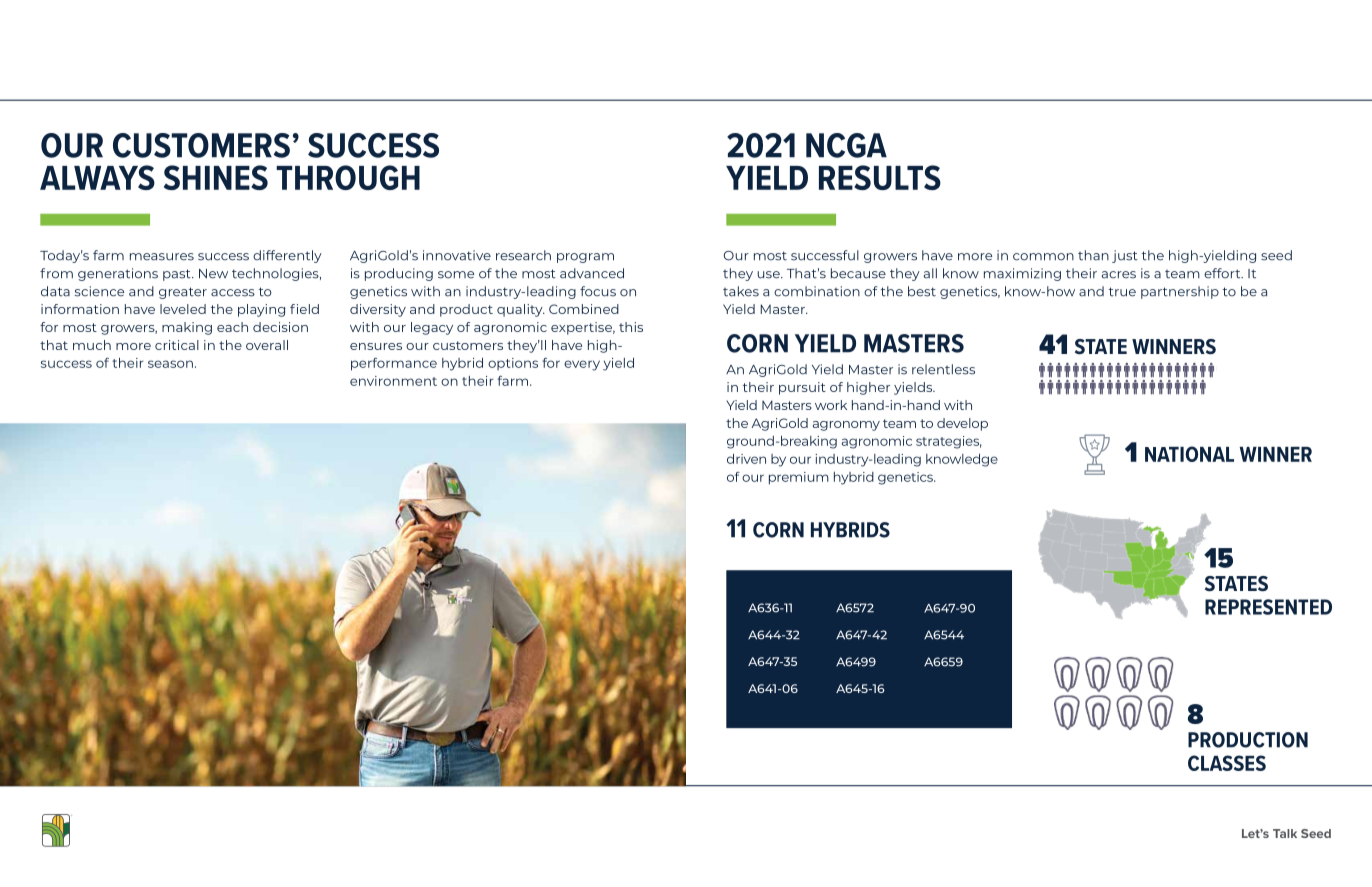 The width and height of the page is (1372, 887). What do you see at coordinates (1125, 256) in the page?
I see `just` at bounding box center [1125, 256].
